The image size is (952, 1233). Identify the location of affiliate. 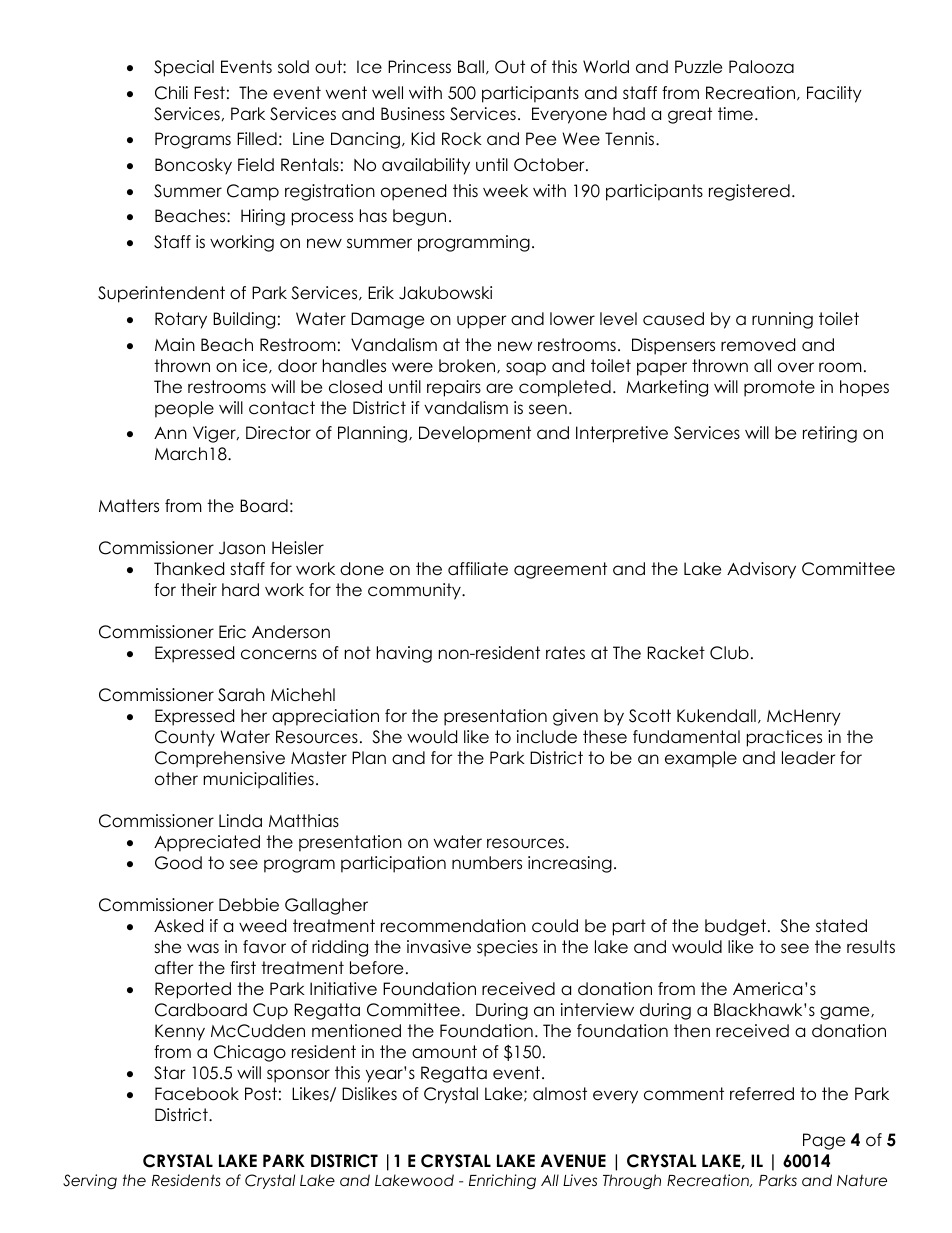
(478, 569).
